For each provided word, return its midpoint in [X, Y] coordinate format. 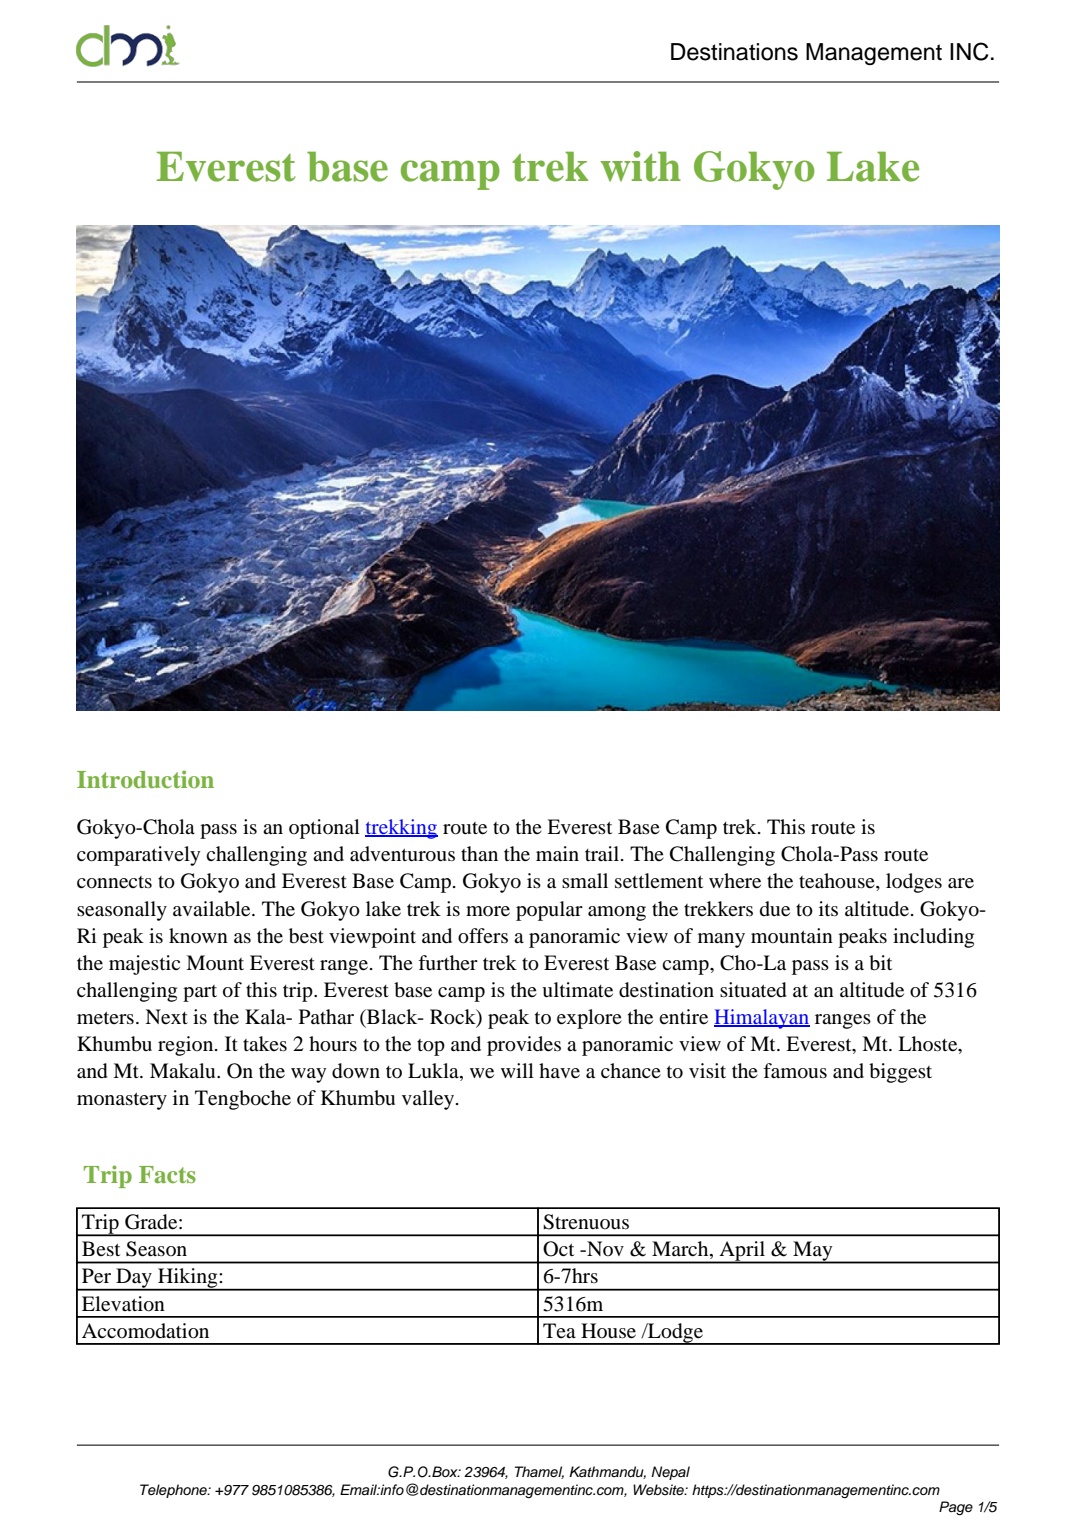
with [640, 166]
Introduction [145, 779]
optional [324, 829]
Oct [558, 1249]
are [961, 883]
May [813, 1252]
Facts [167, 1174]
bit [880, 963]
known [198, 935]
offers [483, 936]
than [479, 853]
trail [603, 853]
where [735, 881]
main [557, 853]
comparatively [138, 856]
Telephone [174, 1491]
